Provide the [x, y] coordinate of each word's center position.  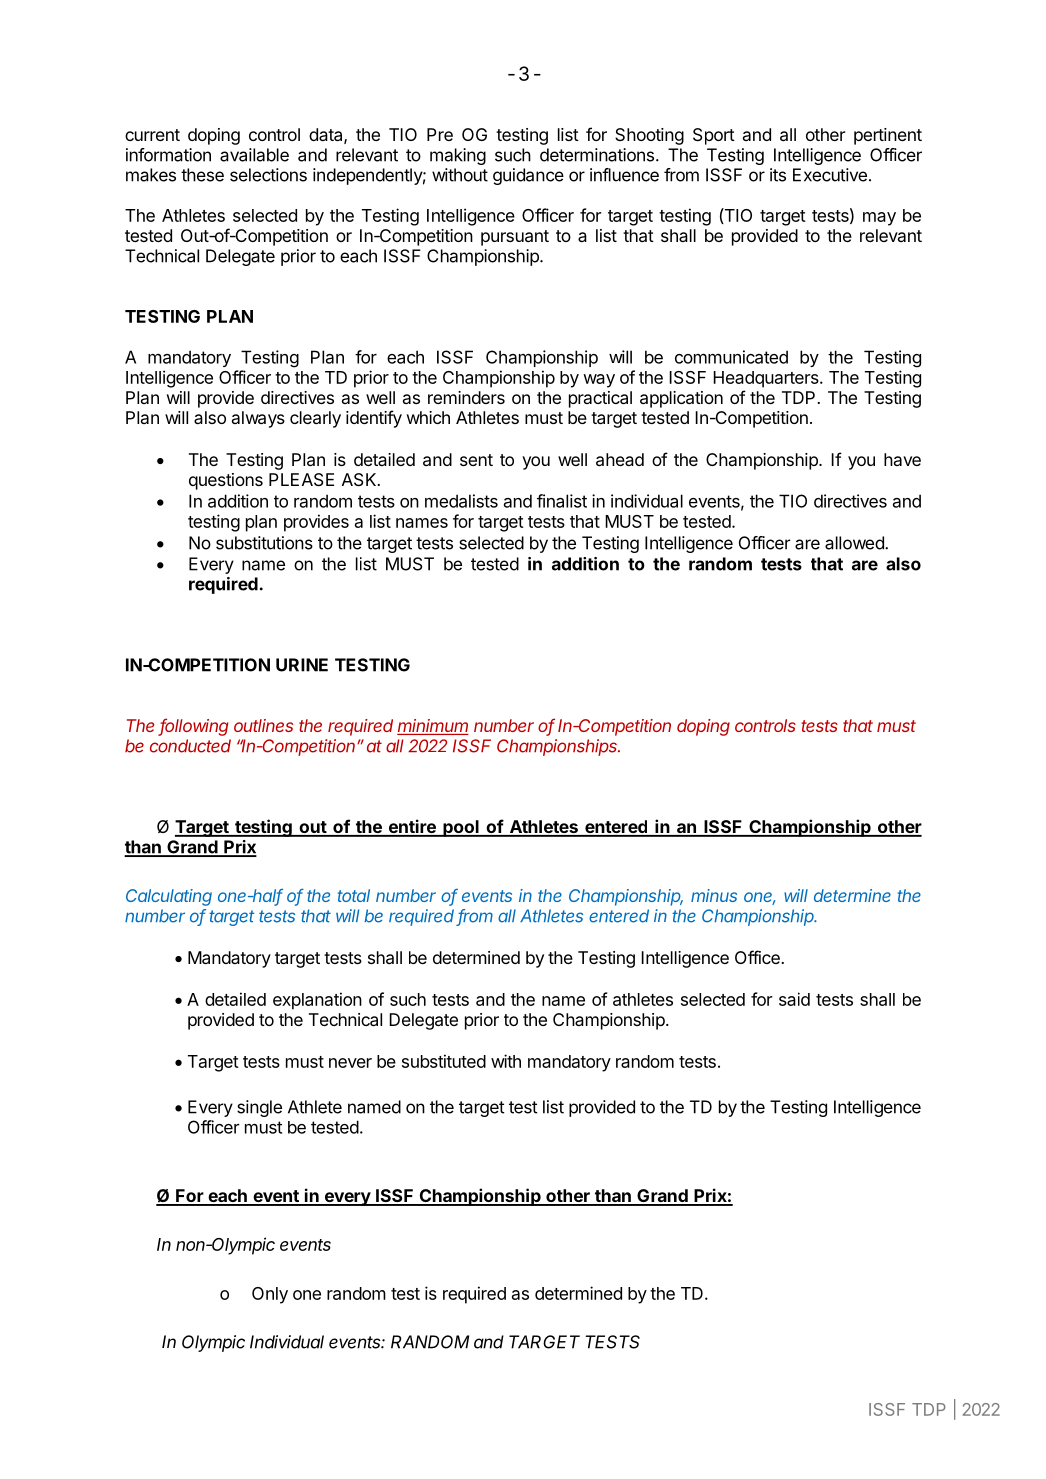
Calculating [169, 897]
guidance [528, 176]
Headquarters [767, 379]
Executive [830, 175]
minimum [433, 727]
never [350, 1063]
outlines [263, 725]
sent [476, 460]
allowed [855, 543]
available [254, 155]
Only [270, 1295]
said [794, 999]
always [258, 419]
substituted [444, 1061]
